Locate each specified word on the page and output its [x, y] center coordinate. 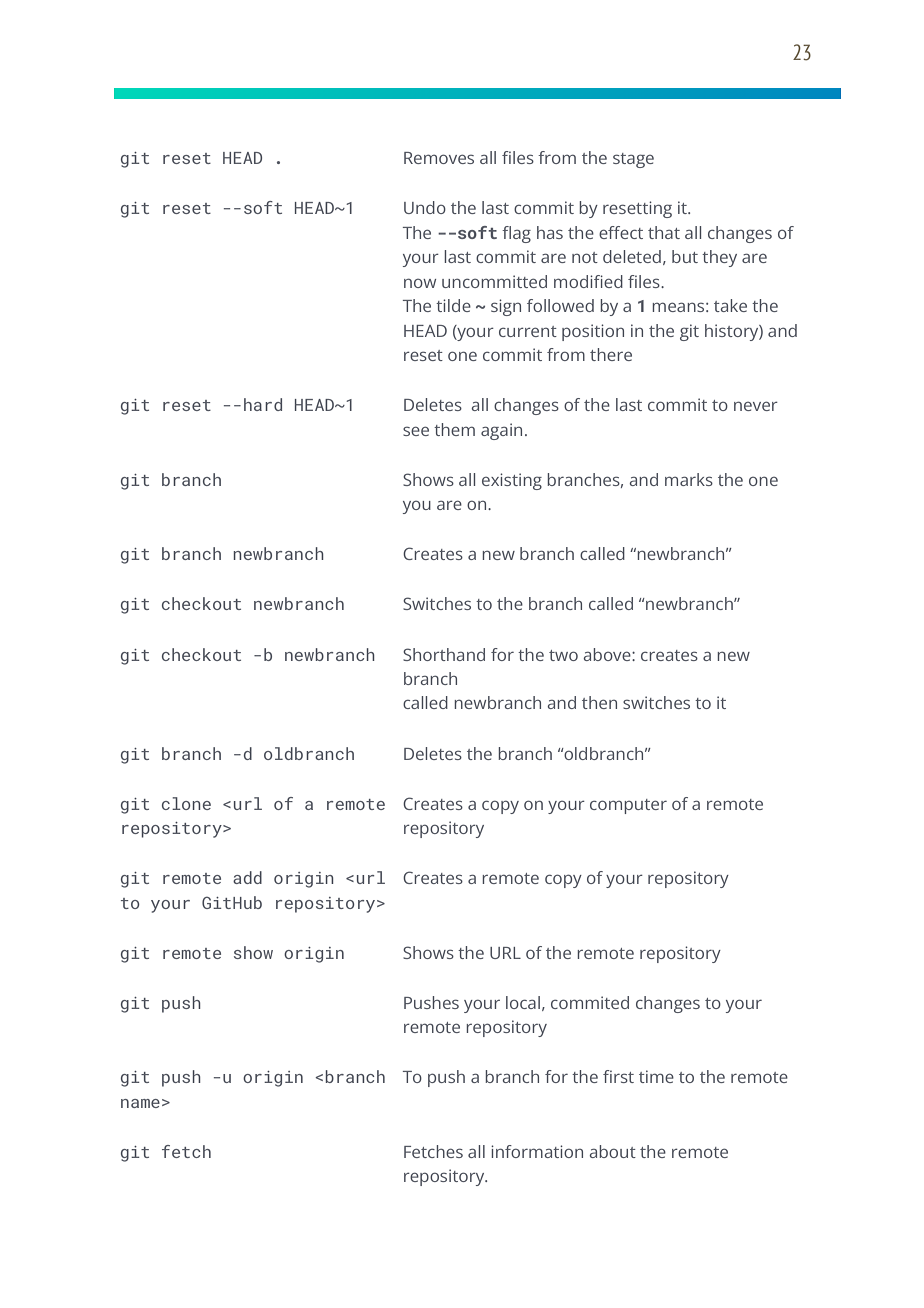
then [599, 702]
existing [512, 481]
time [656, 1076]
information [537, 1151]
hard [263, 404]
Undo [425, 207]
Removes [439, 158]
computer [628, 806]
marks [689, 479]
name [140, 1103]
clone [186, 803]
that [664, 232]
